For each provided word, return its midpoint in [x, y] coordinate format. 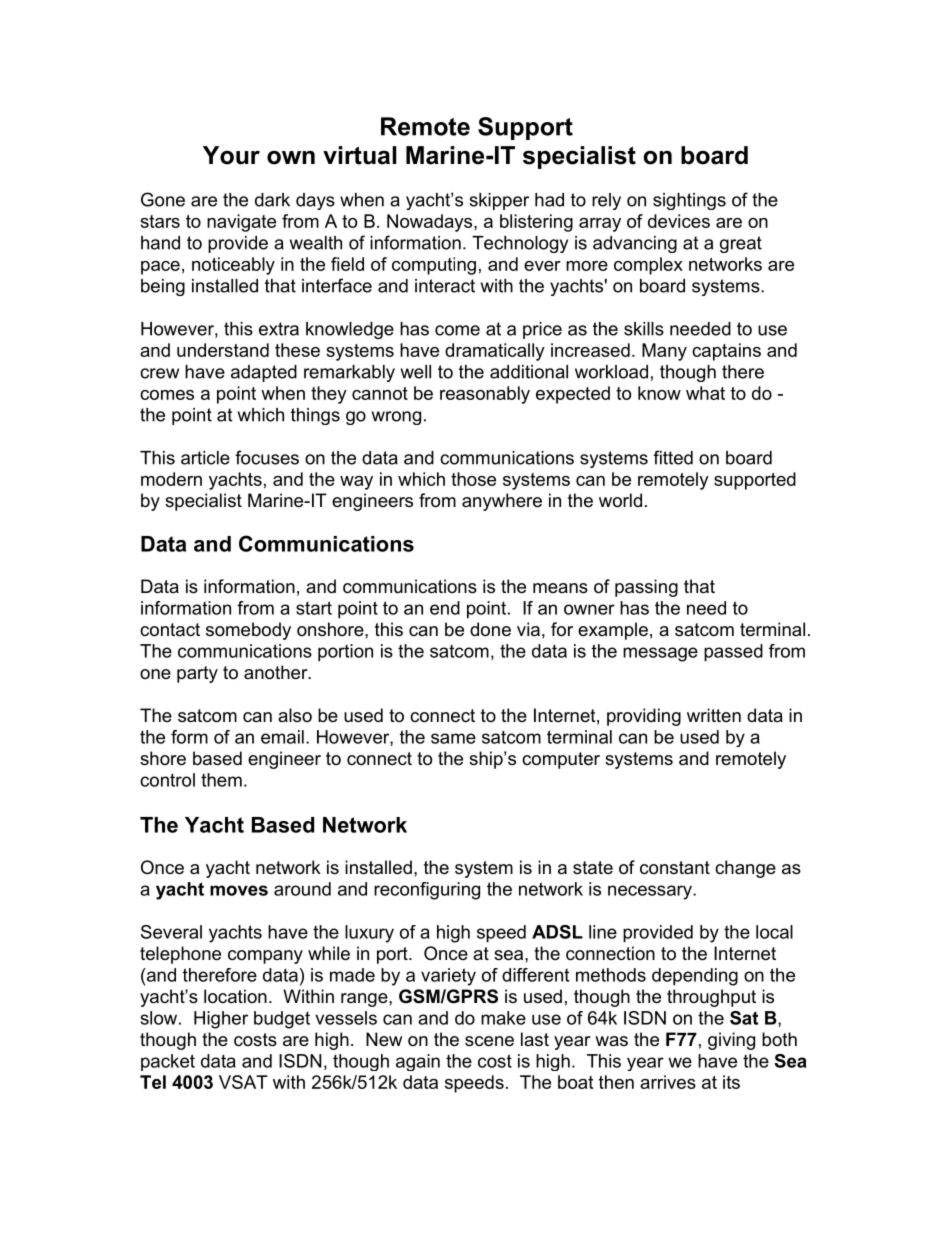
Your [231, 155]
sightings [689, 201]
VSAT [243, 1082]
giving [731, 1041]
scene [489, 1041]
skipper [499, 201]
